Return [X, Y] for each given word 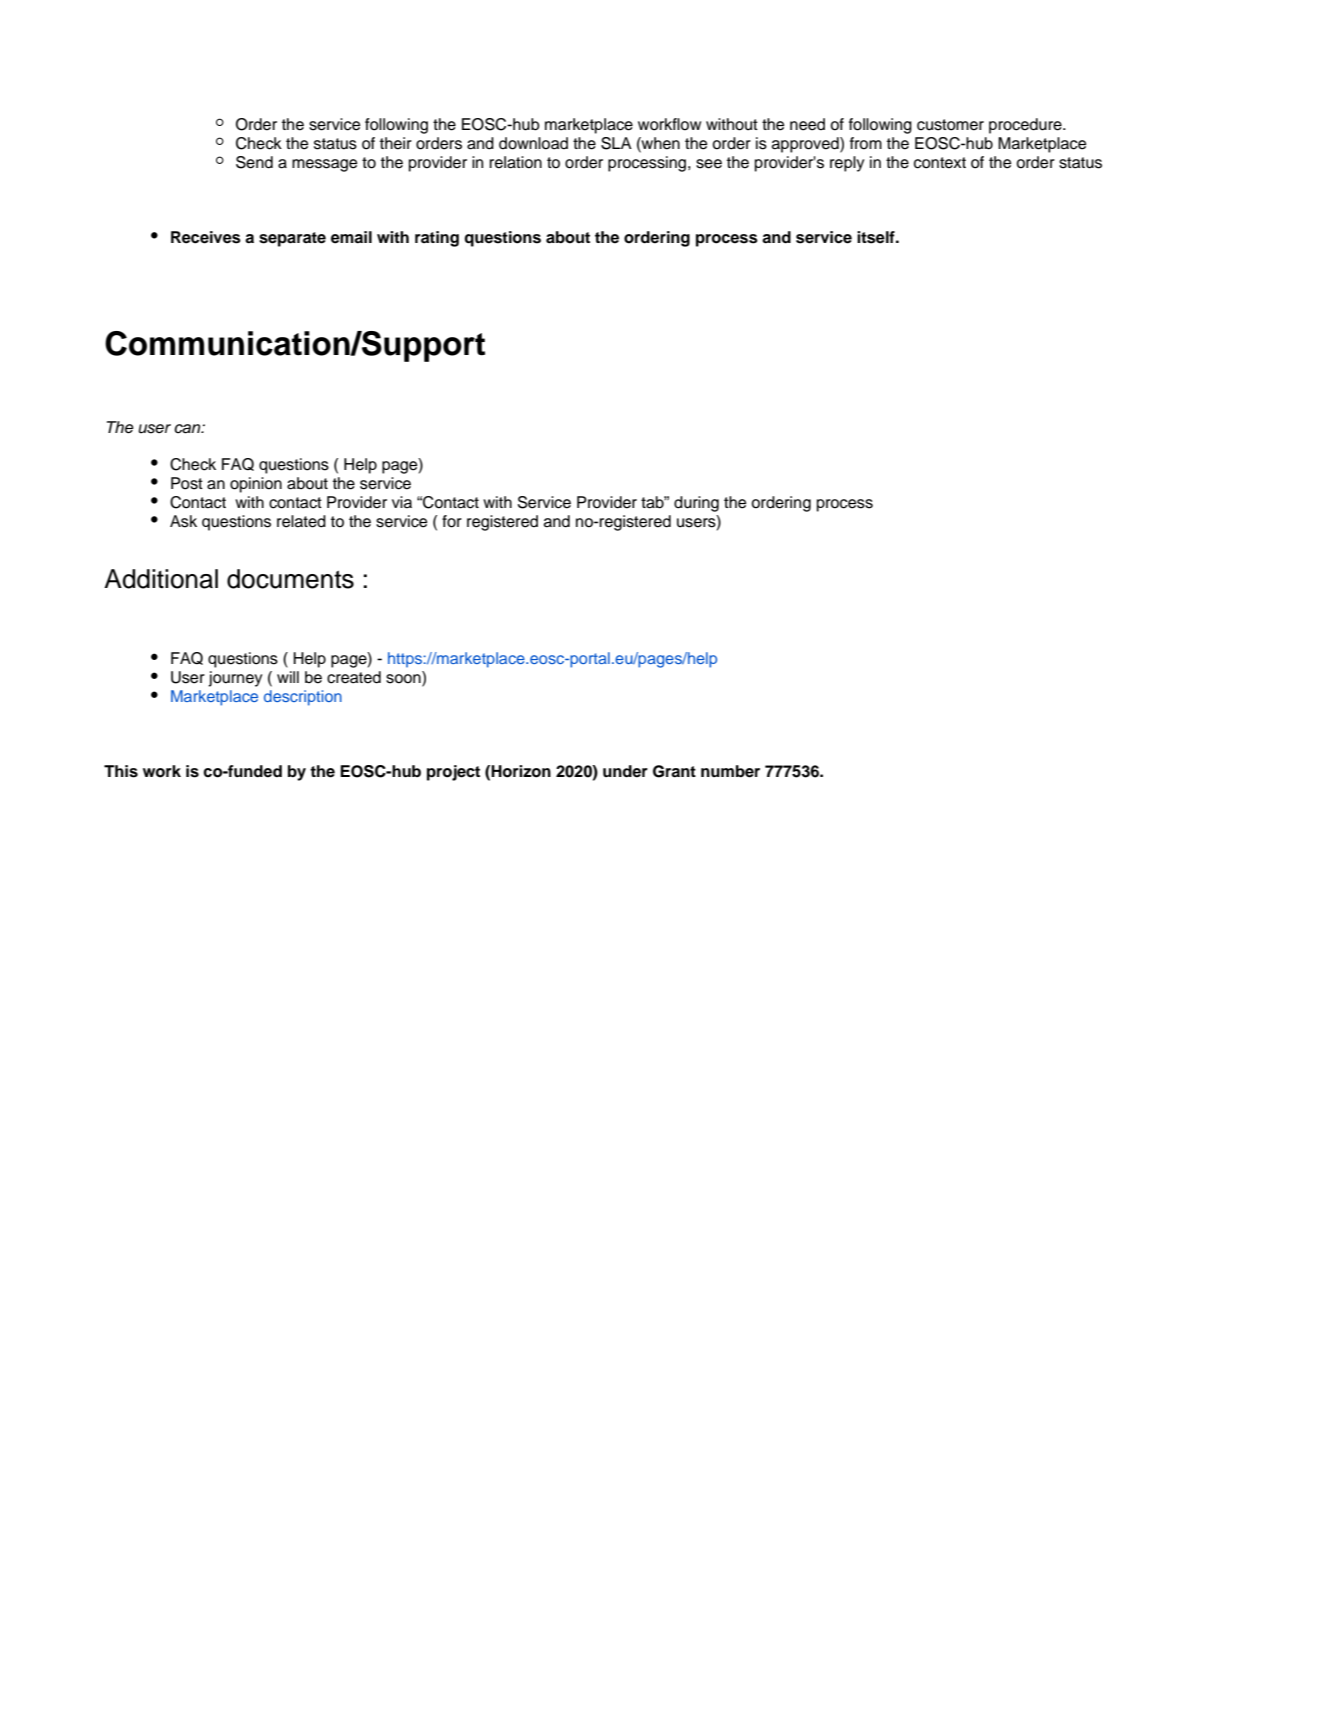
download [533, 143]
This [121, 771]
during [696, 504]
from [866, 143]
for [452, 521]
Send [254, 162]
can [188, 429]
